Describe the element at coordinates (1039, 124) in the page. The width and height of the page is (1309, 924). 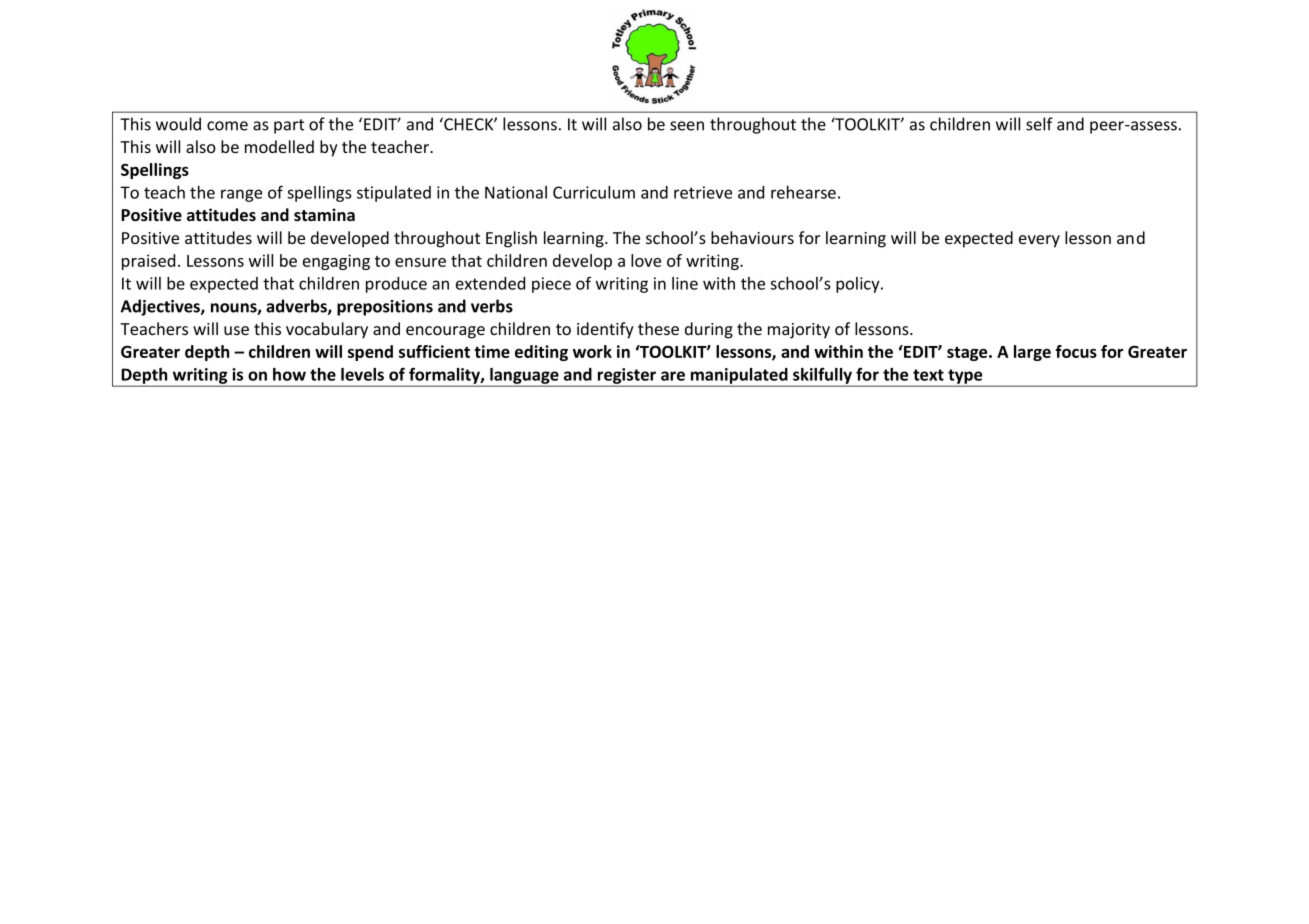
I see `self` at that location.
